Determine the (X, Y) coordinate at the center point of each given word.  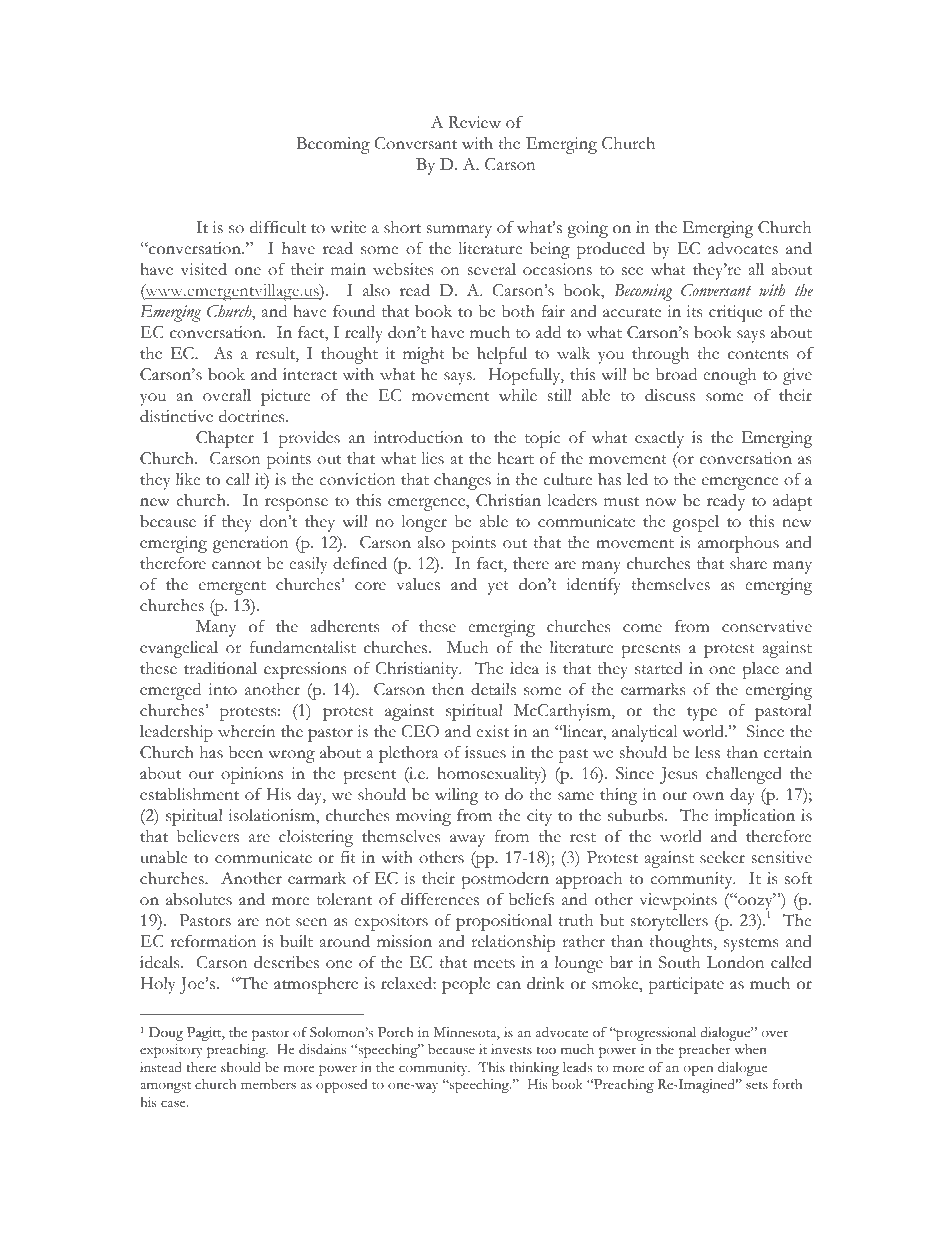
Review (474, 122)
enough (729, 376)
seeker (722, 857)
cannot (236, 565)
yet (498, 588)
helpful (502, 355)
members (268, 1084)
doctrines (253, 416)
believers (208, 836)
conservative (767, 626)
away (467, 840)
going (587, 229)
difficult (278, 227)
